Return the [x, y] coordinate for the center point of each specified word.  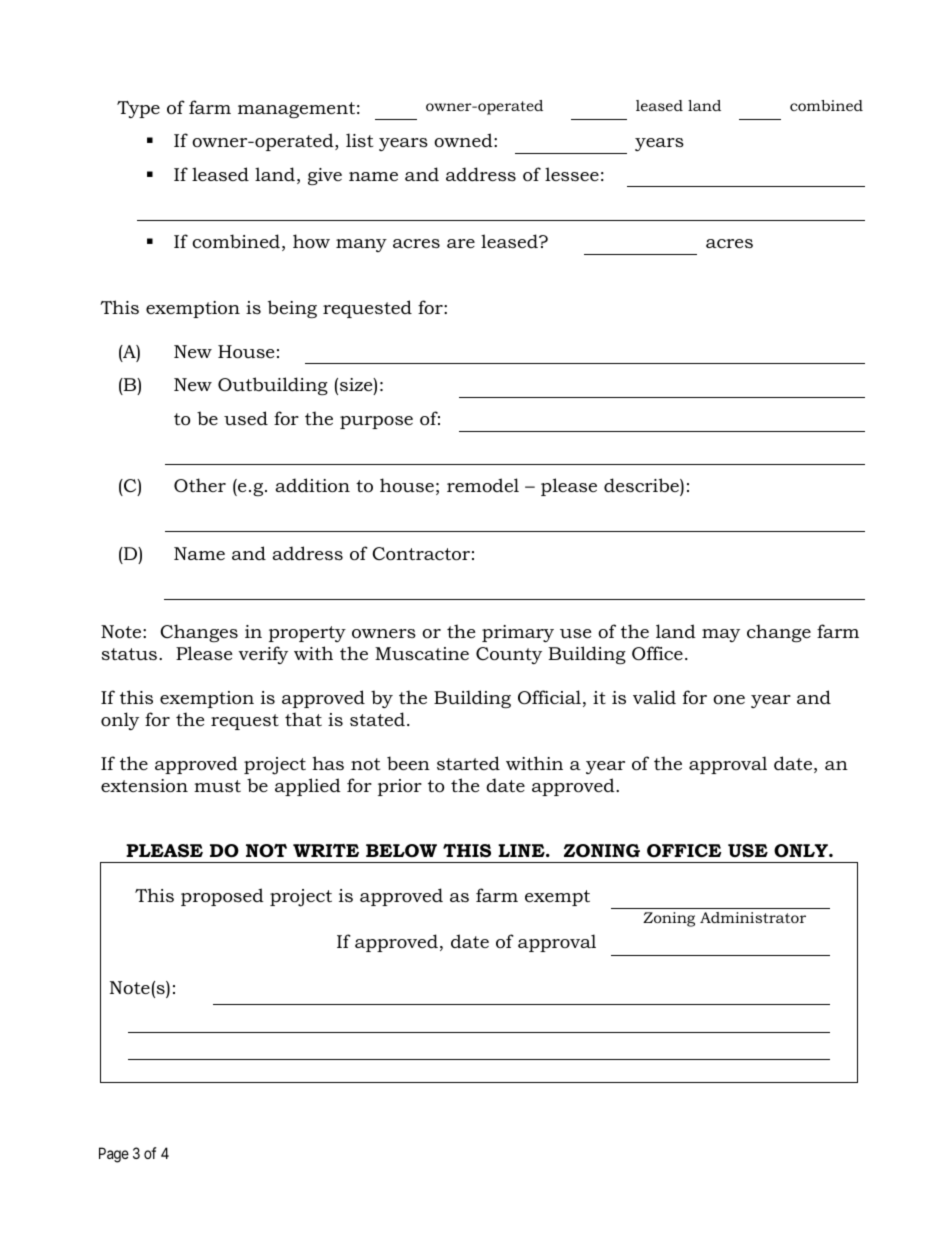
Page [114, 1155]
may [721, 635]
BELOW [401, 850]
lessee [572, 174]
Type [138, 109]
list [359, 140]
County [509, 655]
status [129, 654]
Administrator [753, 917]
